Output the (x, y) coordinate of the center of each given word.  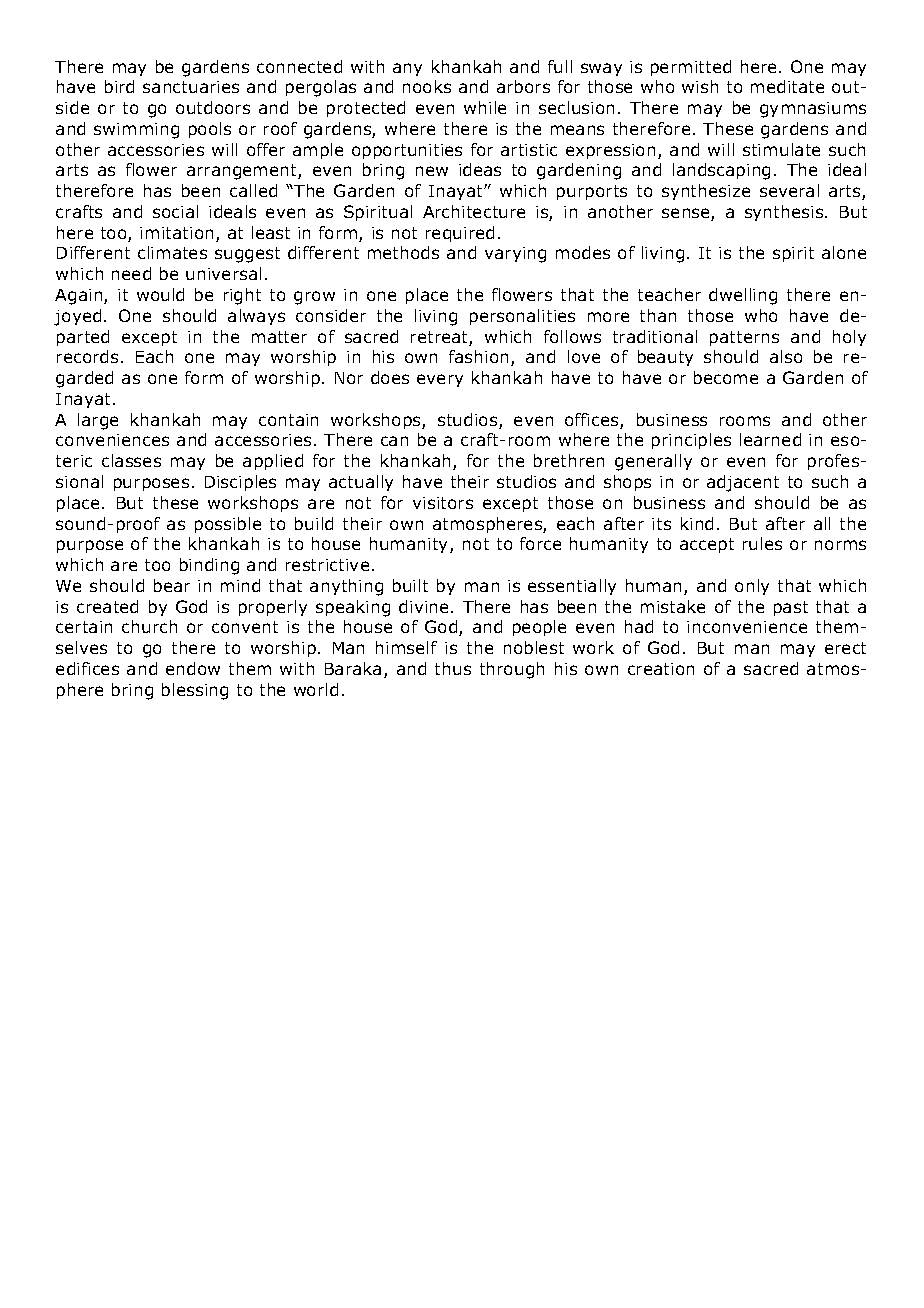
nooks (427, 86)
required (460, 234)
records (87, 356)
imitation (176, 233)
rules (762, 543)
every (440, 380)
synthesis (785, 213)
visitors (443, 503)
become (726, 377)
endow (193, 668)
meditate (787, 86)
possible (228, 525)
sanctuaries (191, 87)
